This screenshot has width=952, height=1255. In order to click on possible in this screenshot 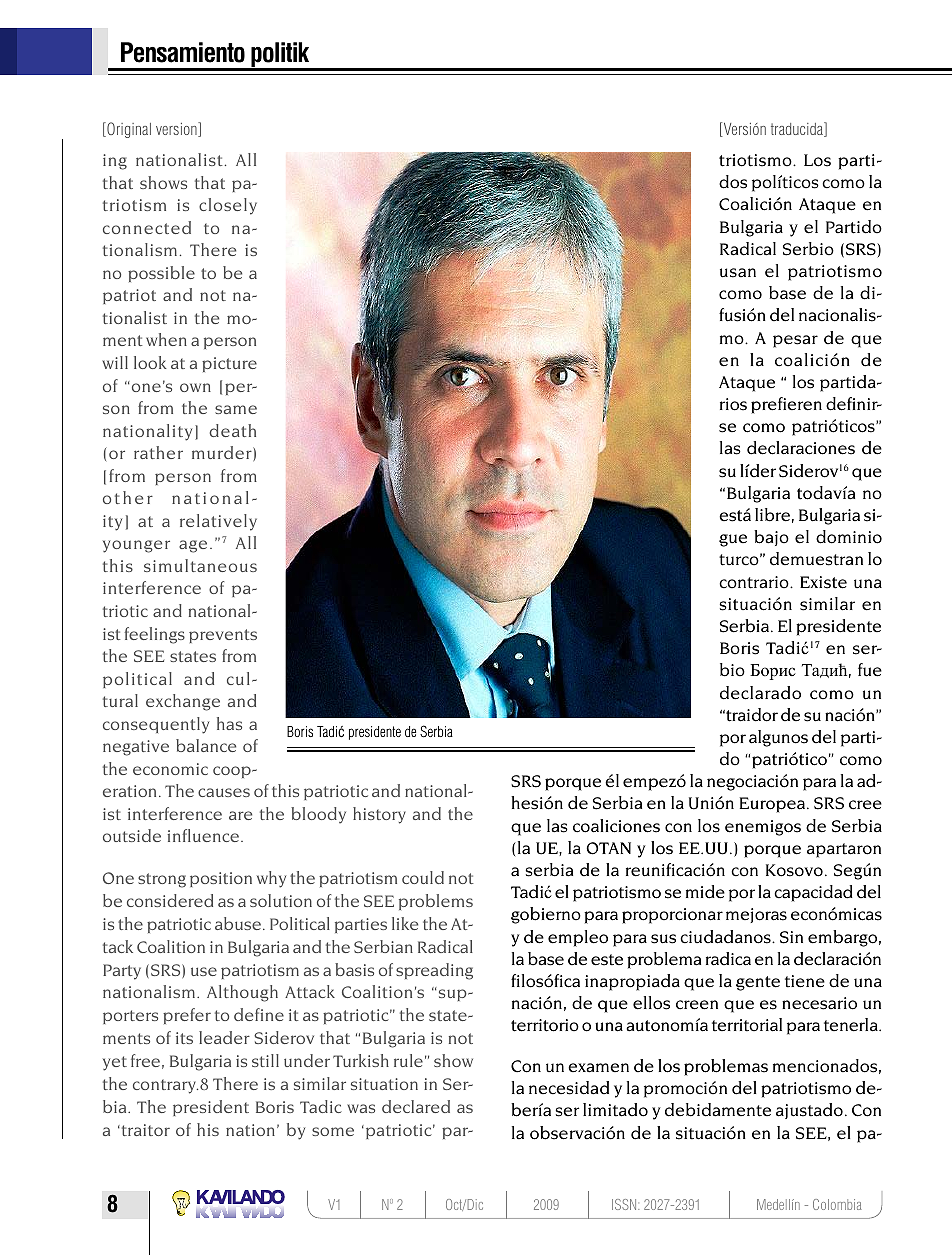, I will do `click(161, 274)`.
